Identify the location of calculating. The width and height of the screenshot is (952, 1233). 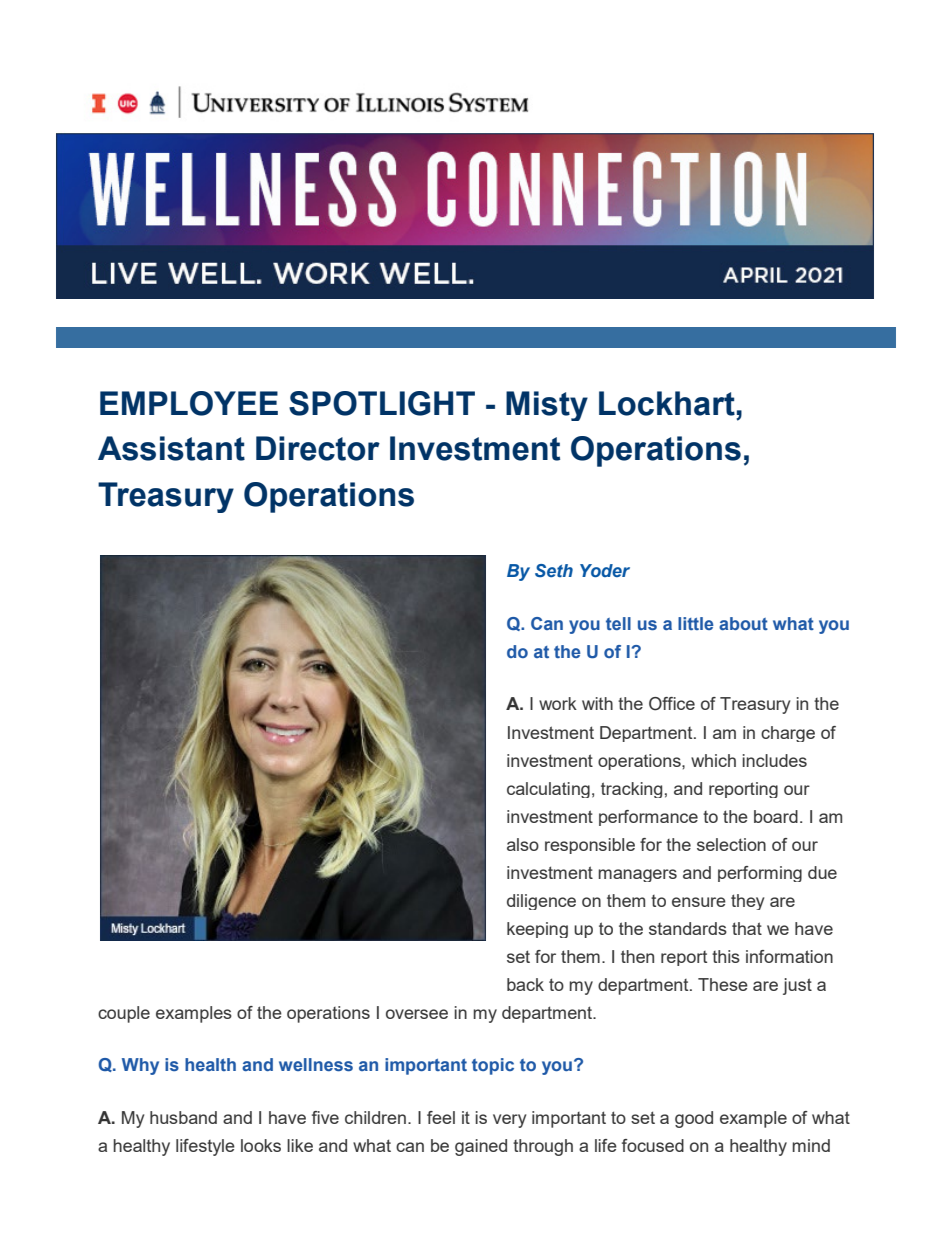
(548, 790).
